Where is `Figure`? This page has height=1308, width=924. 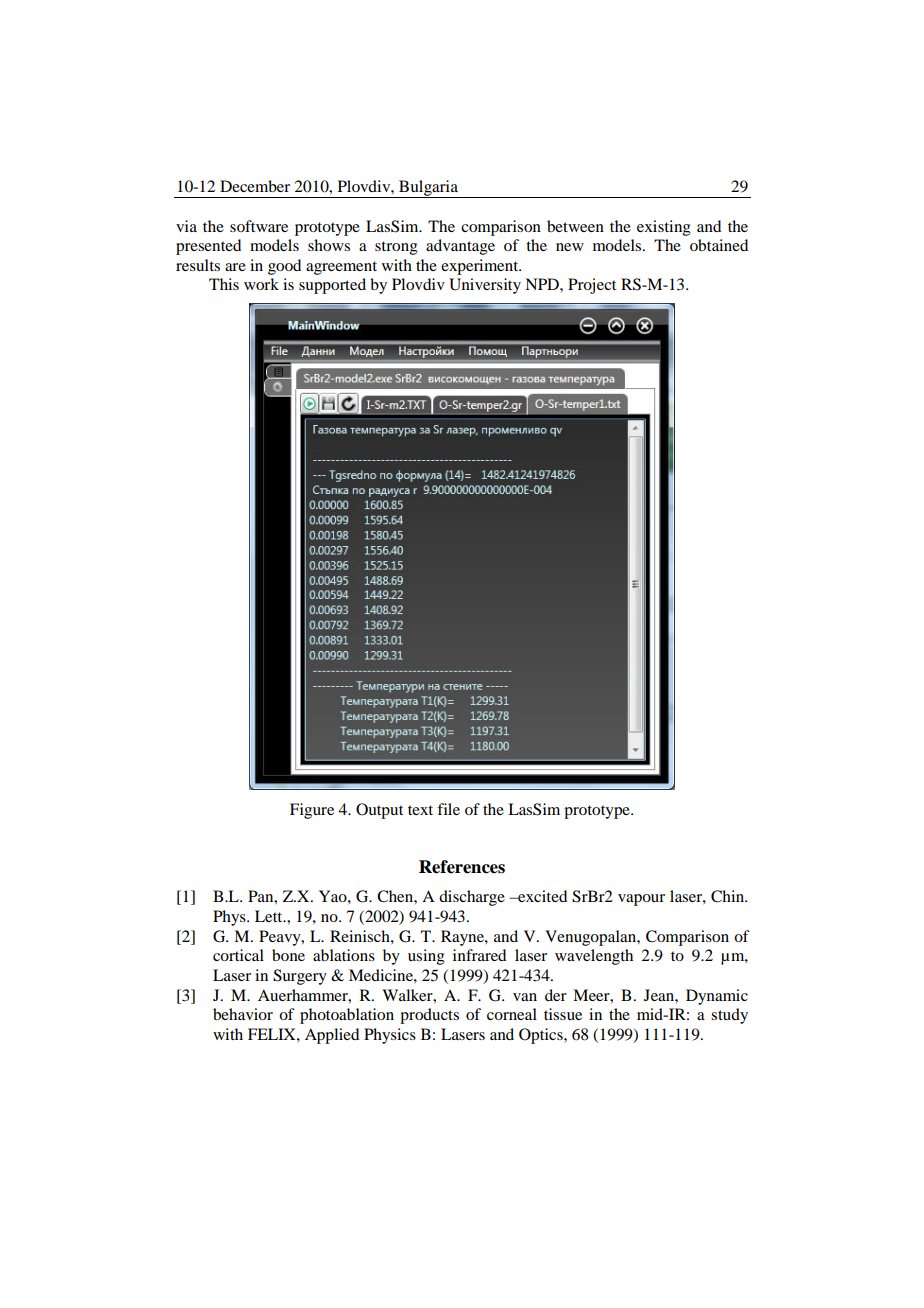
Figure is located at coordinates (312, 811).
